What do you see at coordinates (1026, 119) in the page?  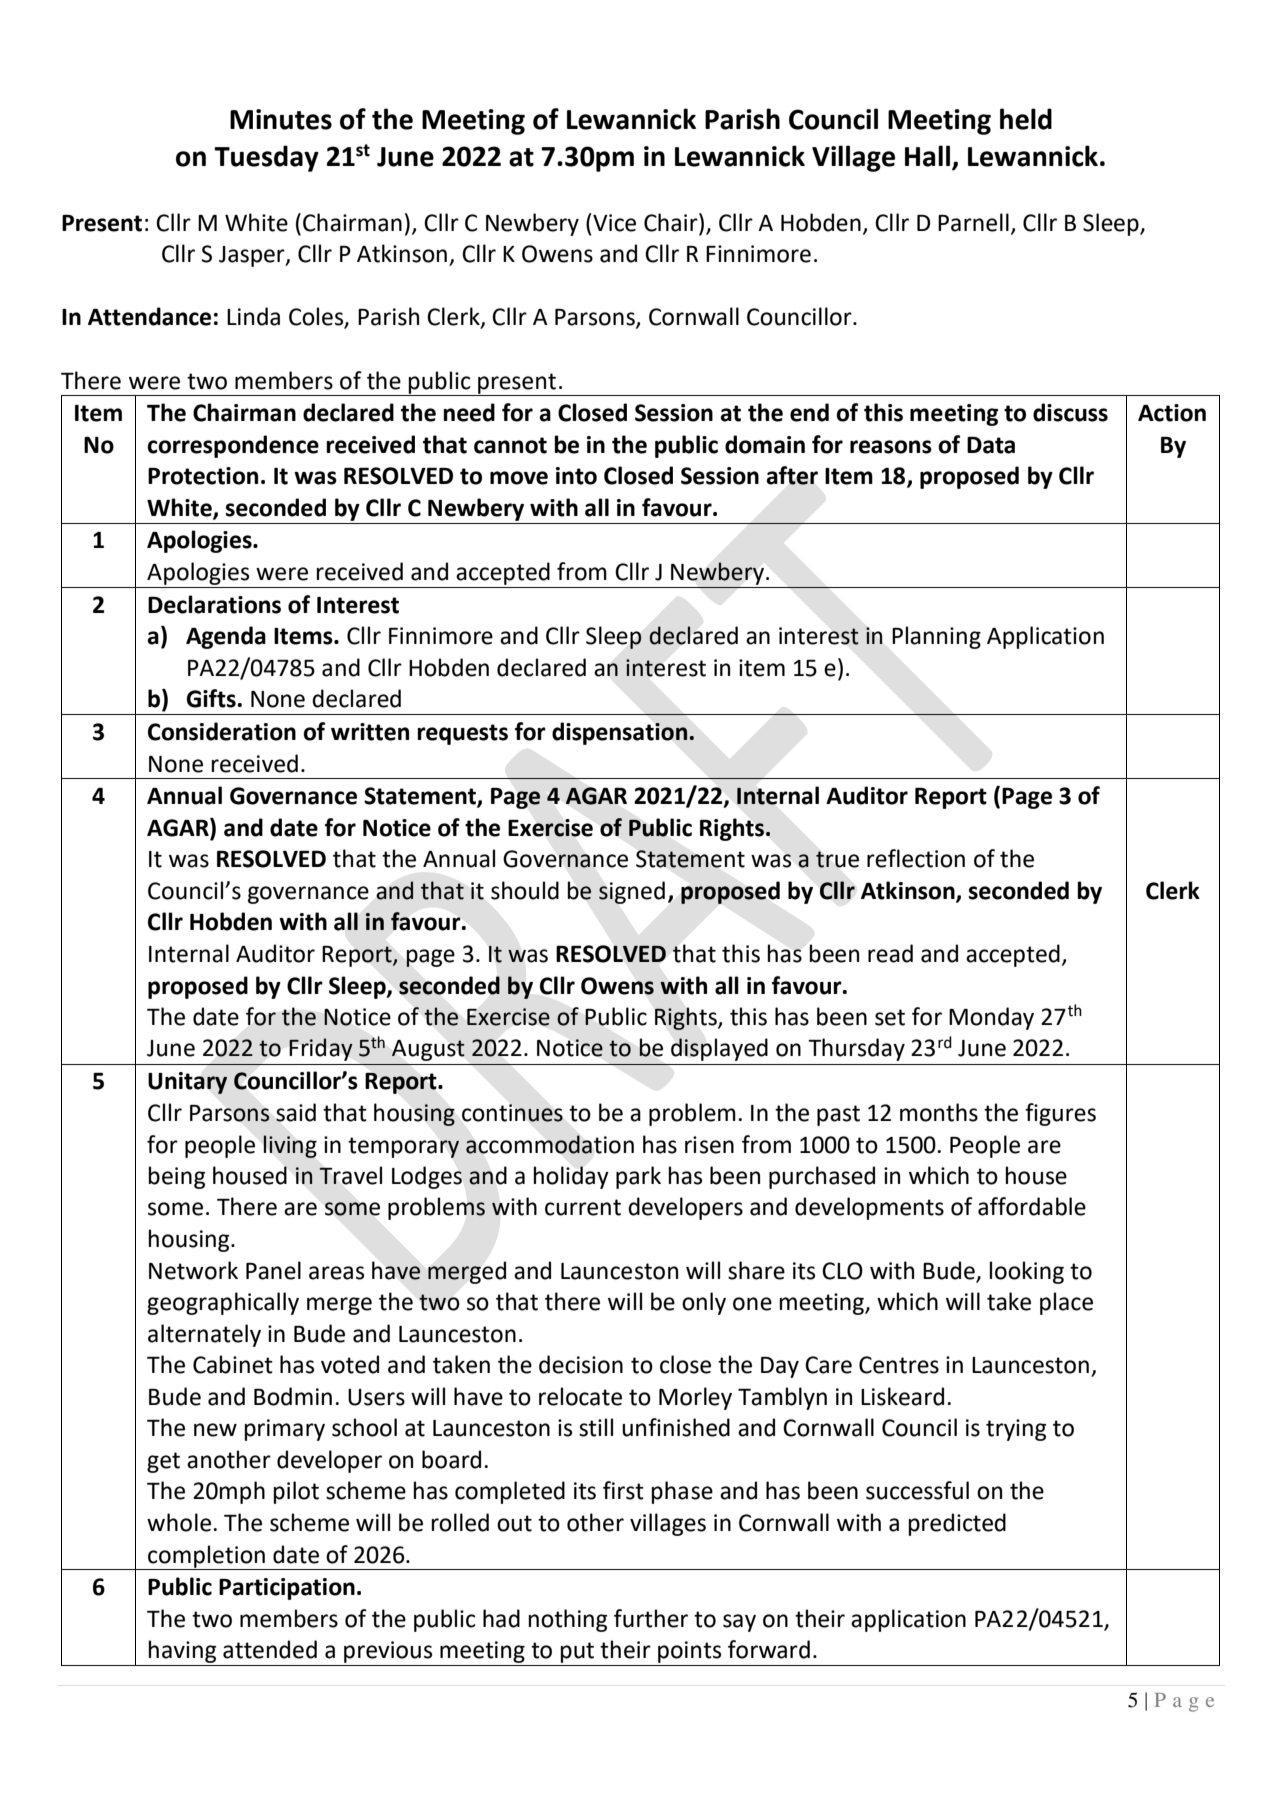 I see `held` at bounding box center [1026, 119].
